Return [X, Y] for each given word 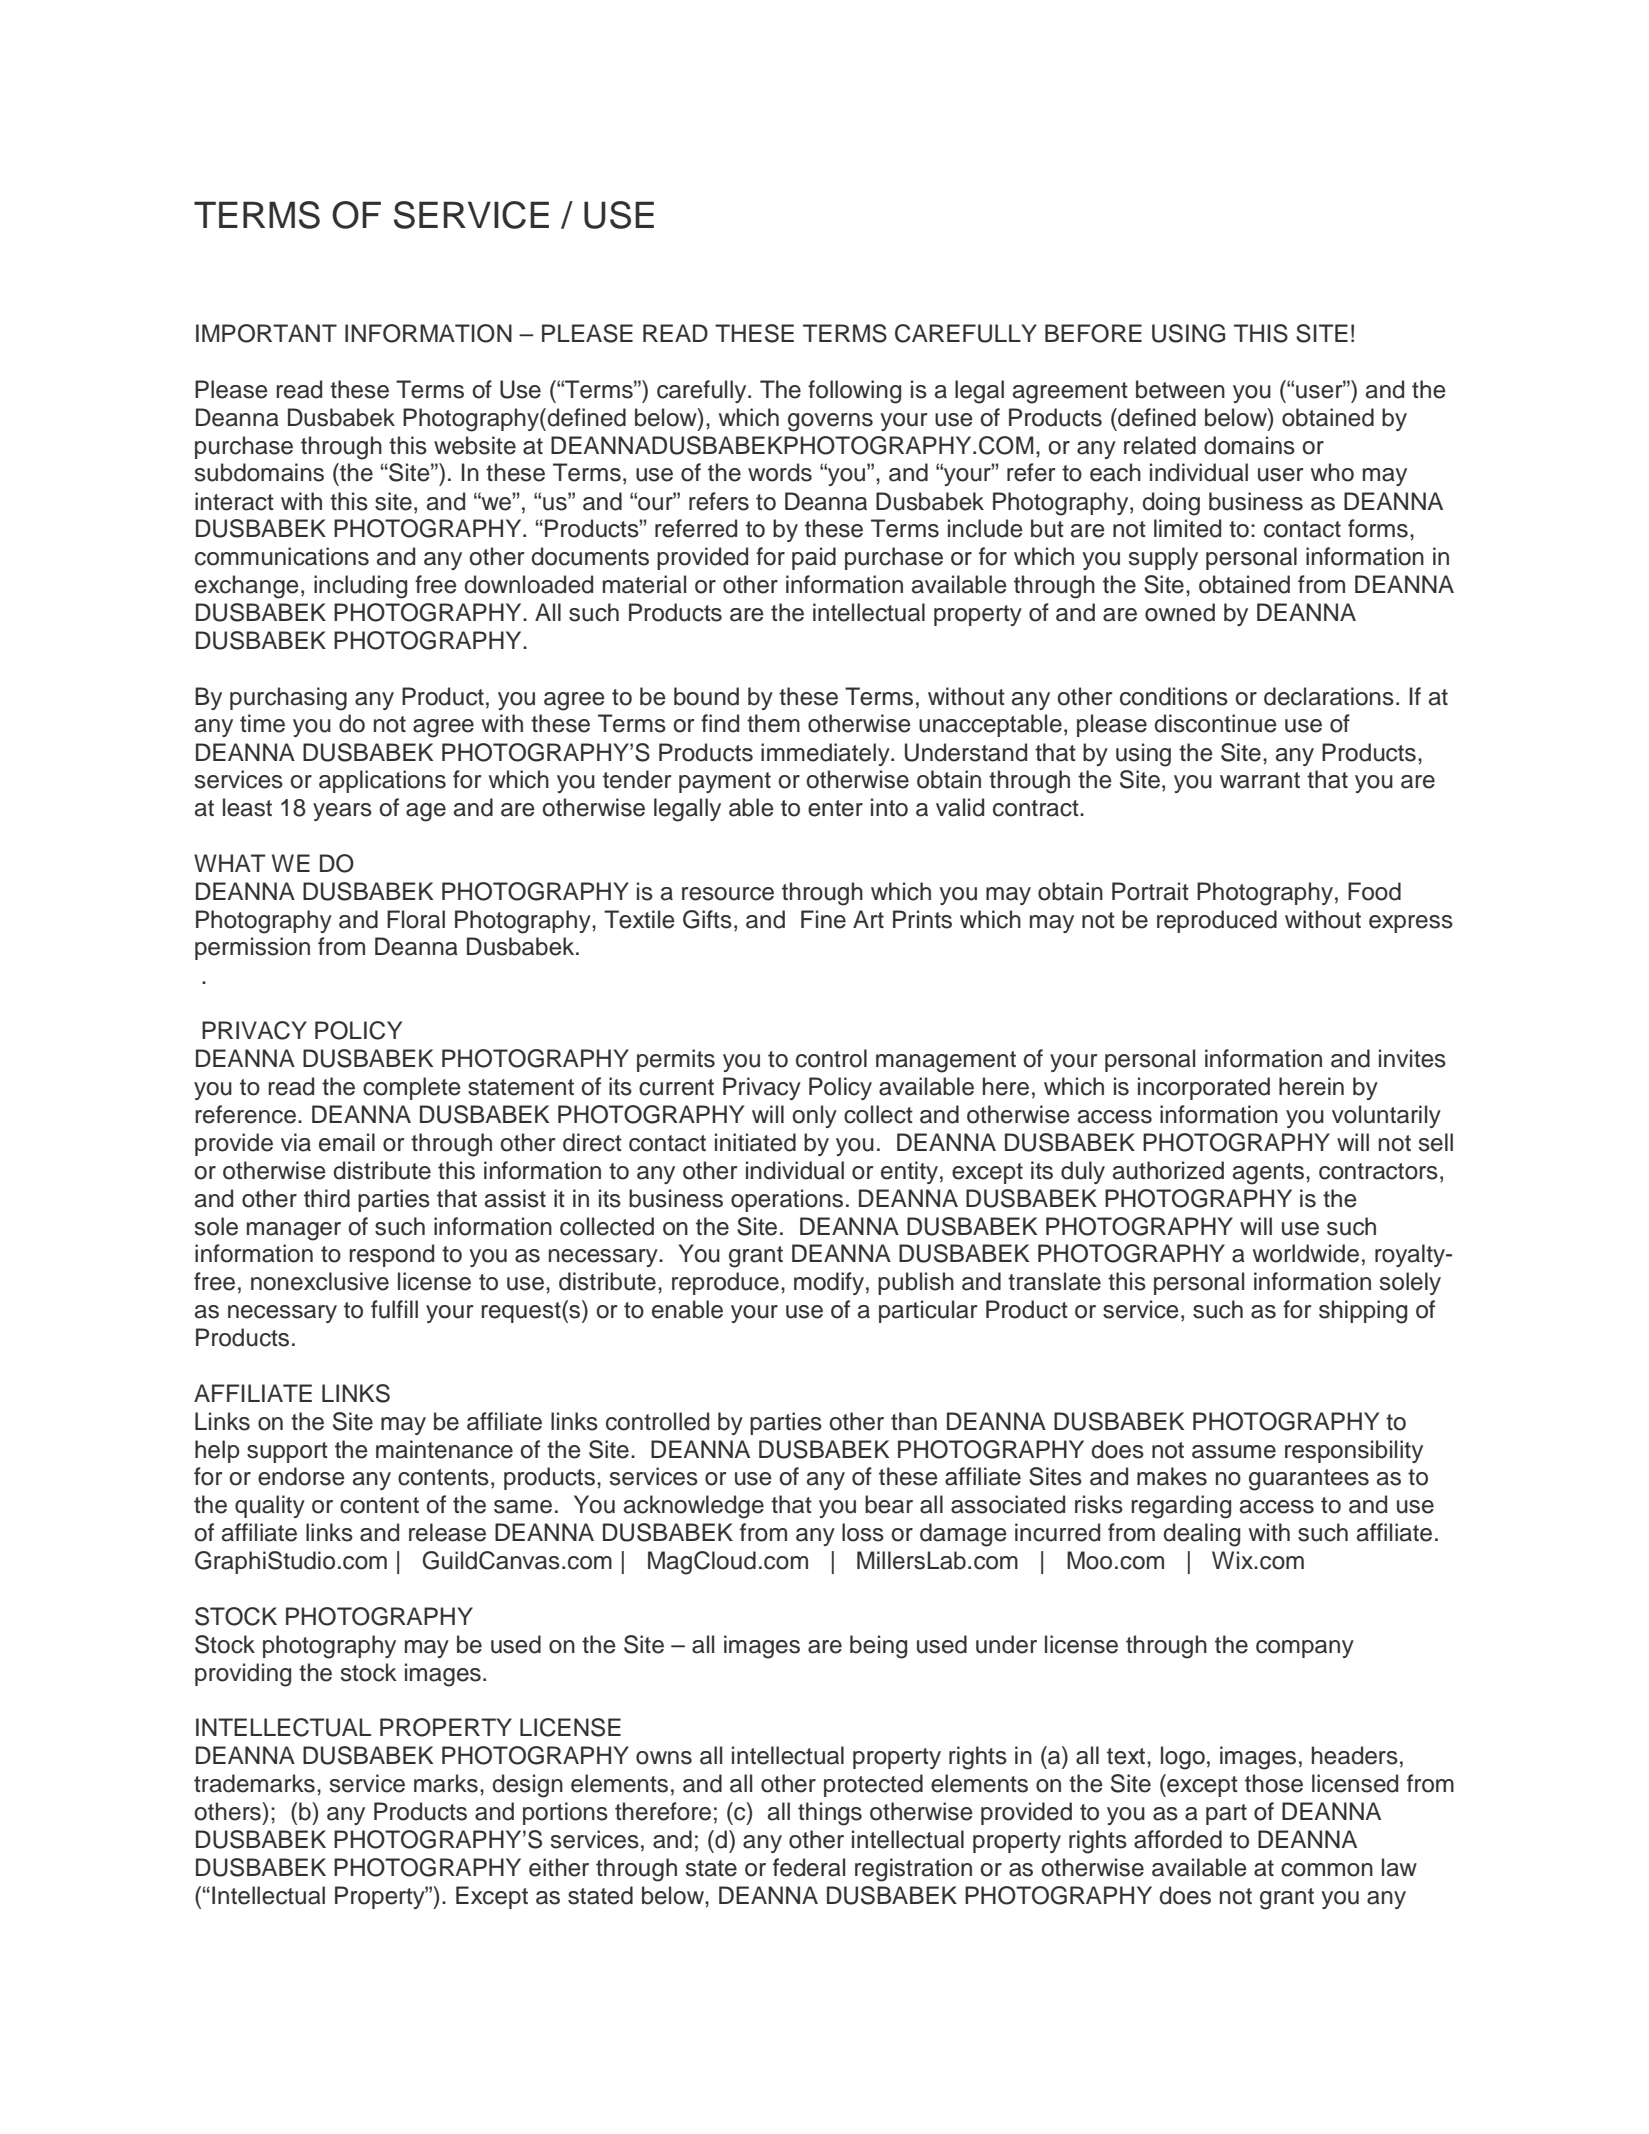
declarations [1329, 696]
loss [863, 1532]
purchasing [288, 699]
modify [829, 1283]
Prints [922, 919]
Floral [416, 919]
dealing [1201, 1535]
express [1411, 924]
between [1180, 389]
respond [391, 1255]
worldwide [1306, 1253]
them [773, 723]
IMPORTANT [266, 333]
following [854, 392]
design [527, 1786]
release [447, 1532]
